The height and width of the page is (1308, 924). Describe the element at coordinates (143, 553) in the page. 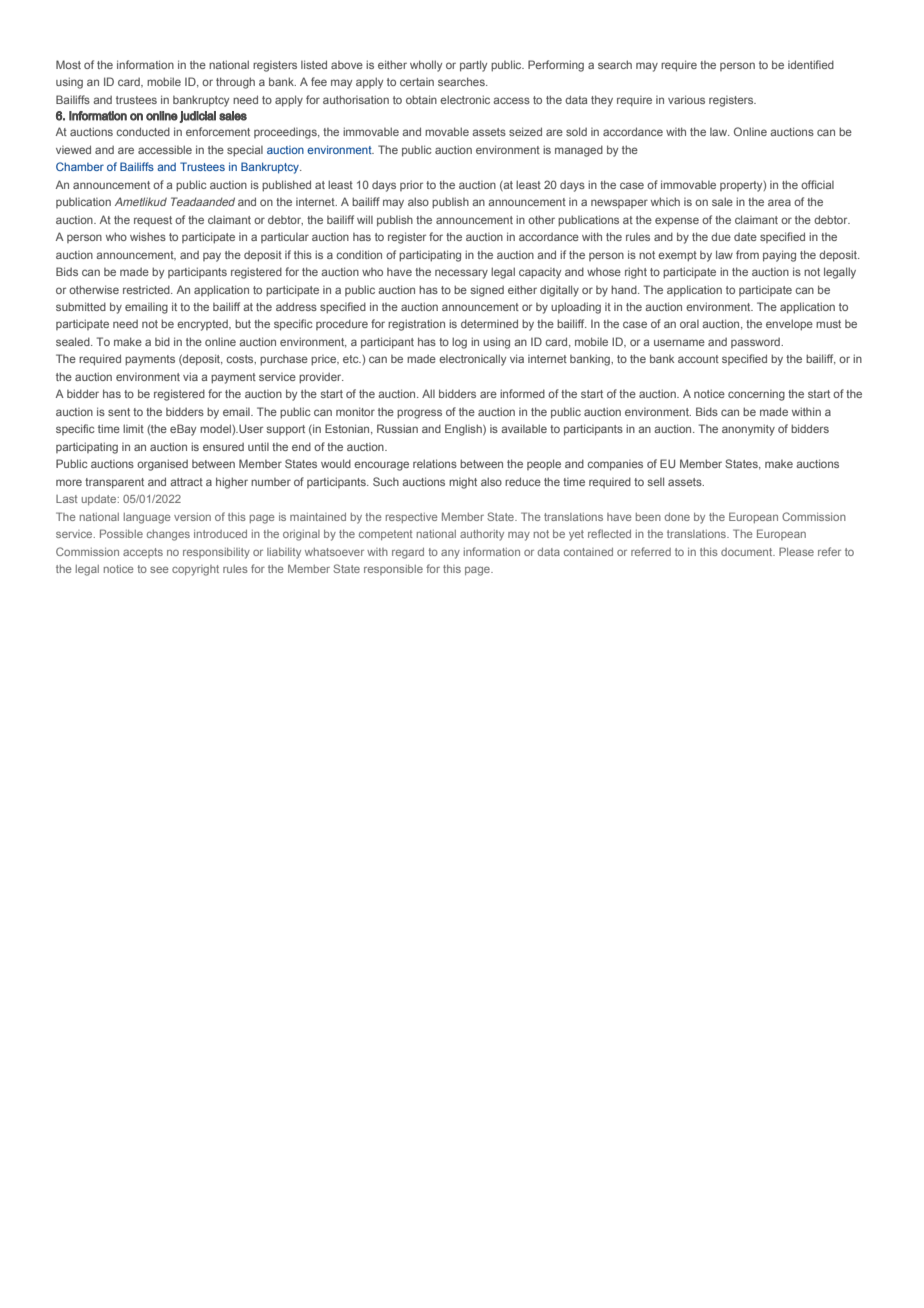

I see `accepts` at that location.
